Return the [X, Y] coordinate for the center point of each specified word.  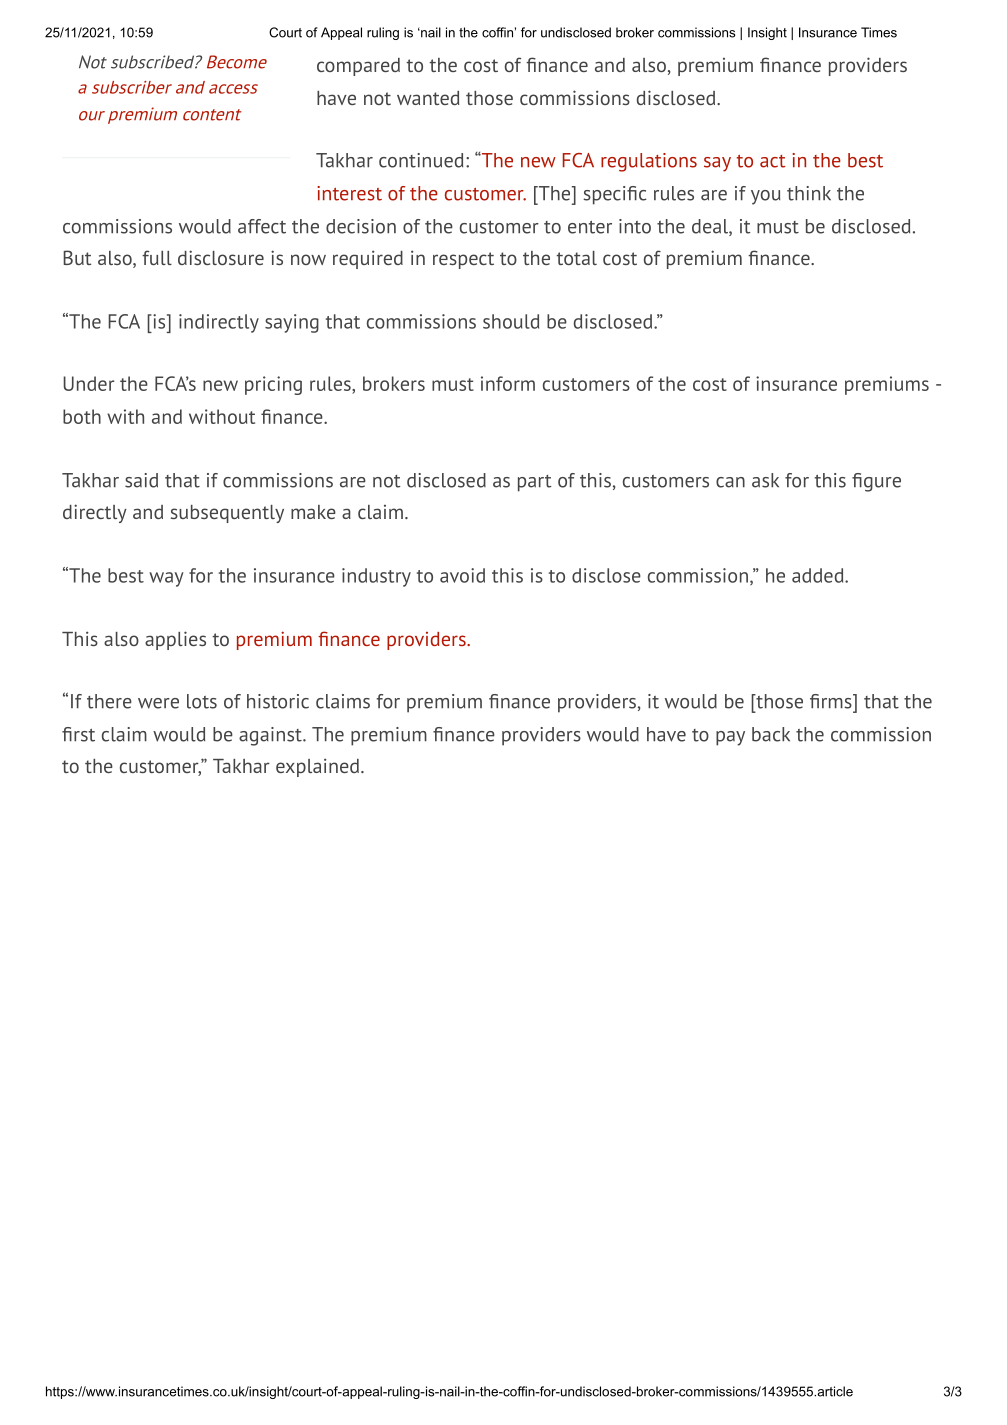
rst [84, 735]
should [511, 321]
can [730, 482]
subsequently [227, 514]
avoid [462, 575]
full [157, 257]
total [576, 258]
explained [317, 767]
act [773, 161]
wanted [428, 98]
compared [358, 67]
